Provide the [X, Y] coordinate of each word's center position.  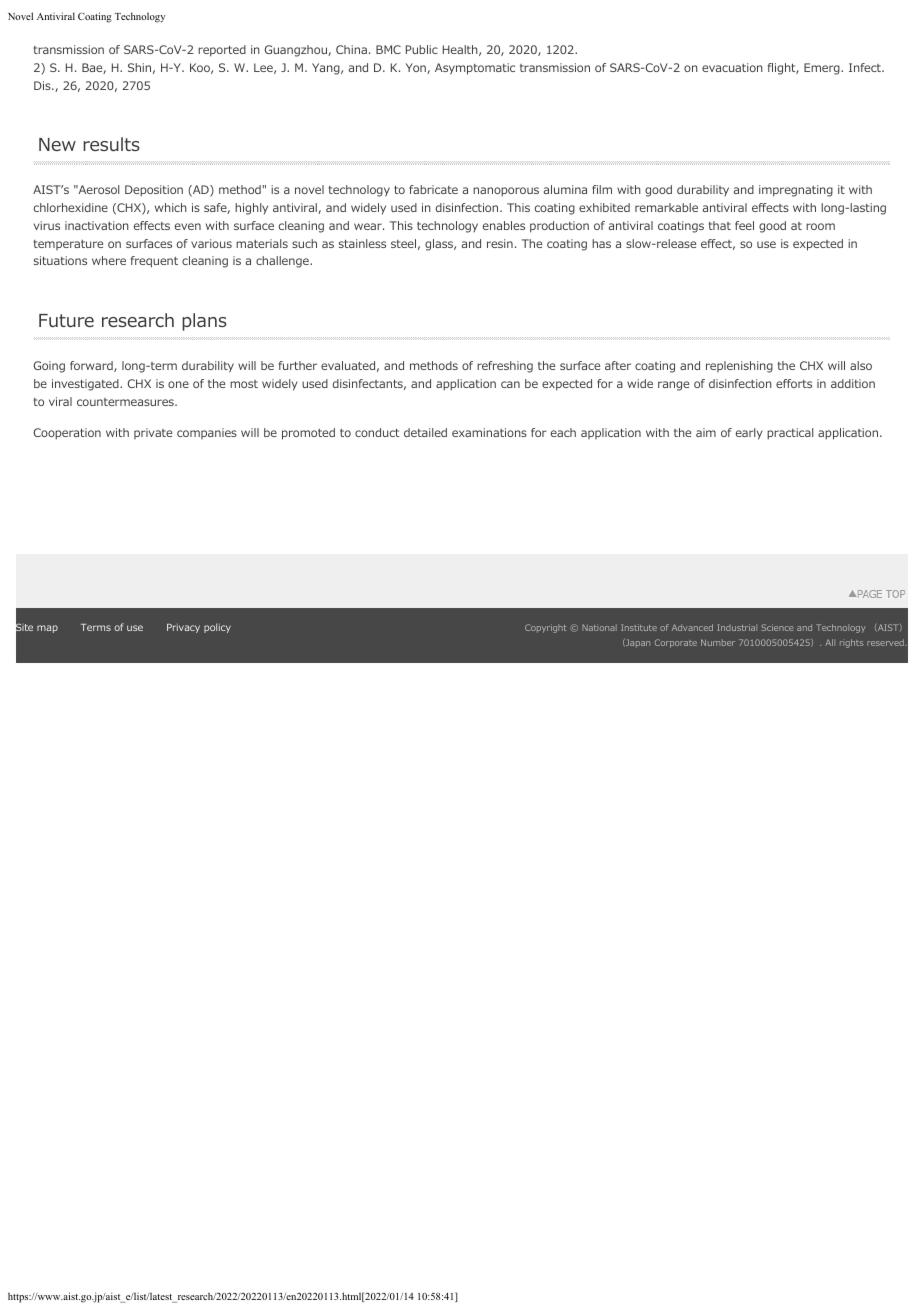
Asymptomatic [475, 69]
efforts [794, 383]
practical [790, 434]
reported [222, 51]
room [820, 226]
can [510, 384]
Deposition [154, 191]
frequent [154, 262]
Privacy [183, 628]
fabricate [433, 189]
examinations [489, 432]
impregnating [796, 191]
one [178, 384]
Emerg [823, 69]
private [153, 433]
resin [500, 243]
